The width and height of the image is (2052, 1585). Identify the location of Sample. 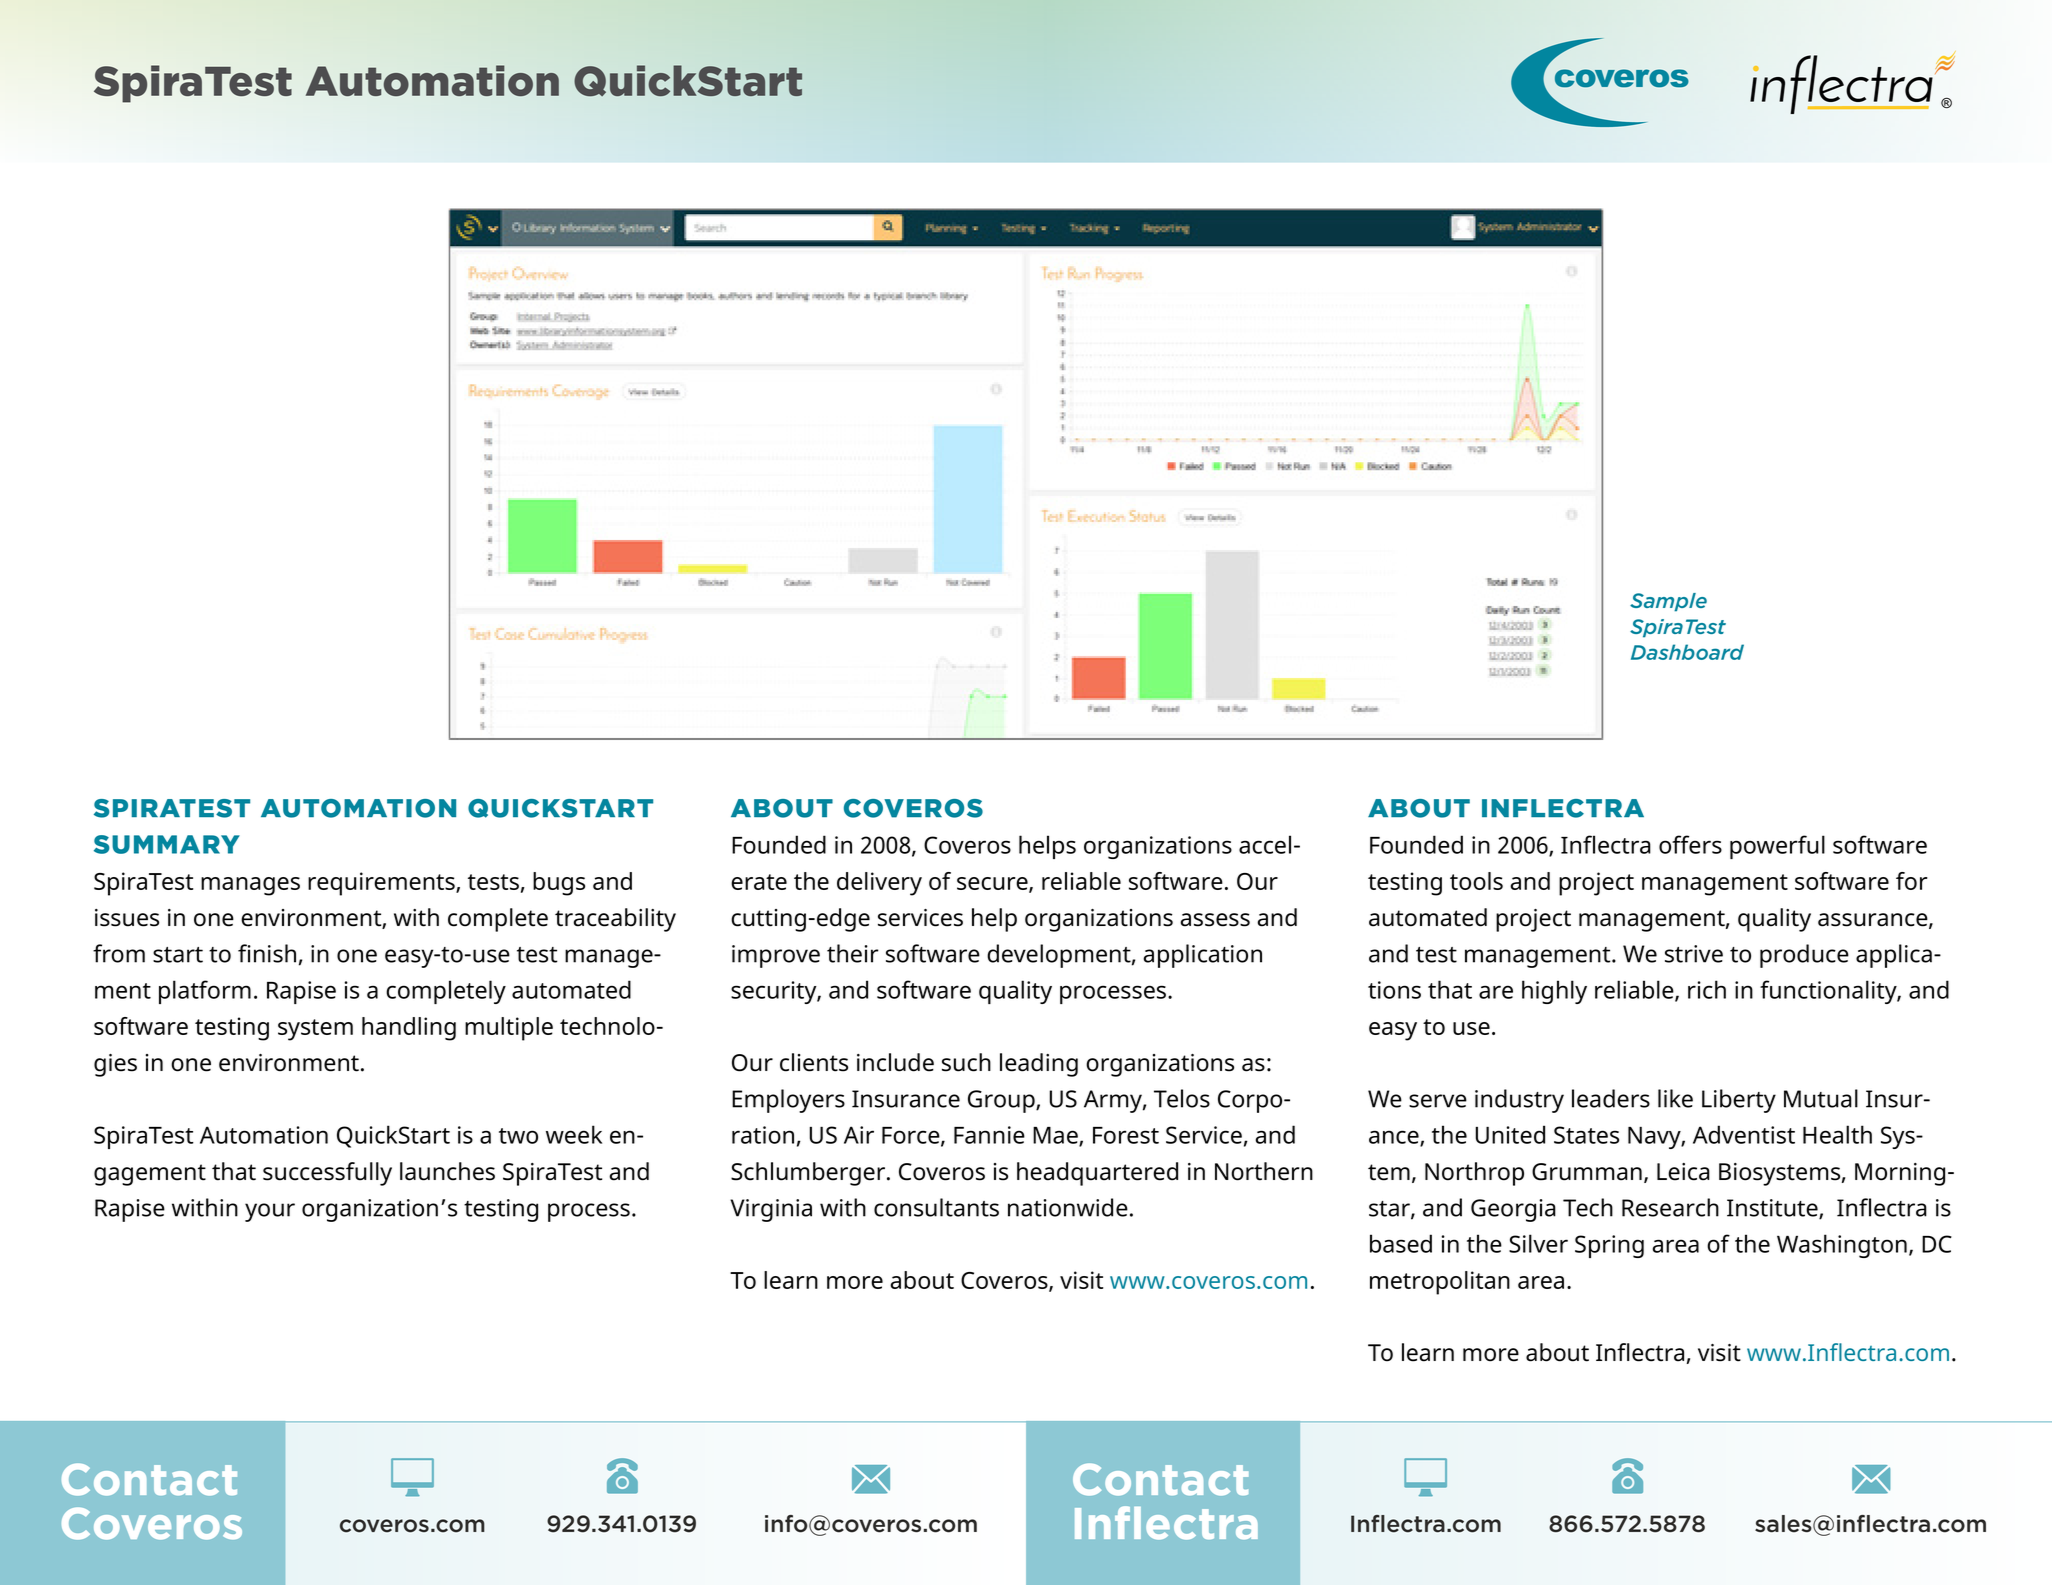
(1668, 602).
